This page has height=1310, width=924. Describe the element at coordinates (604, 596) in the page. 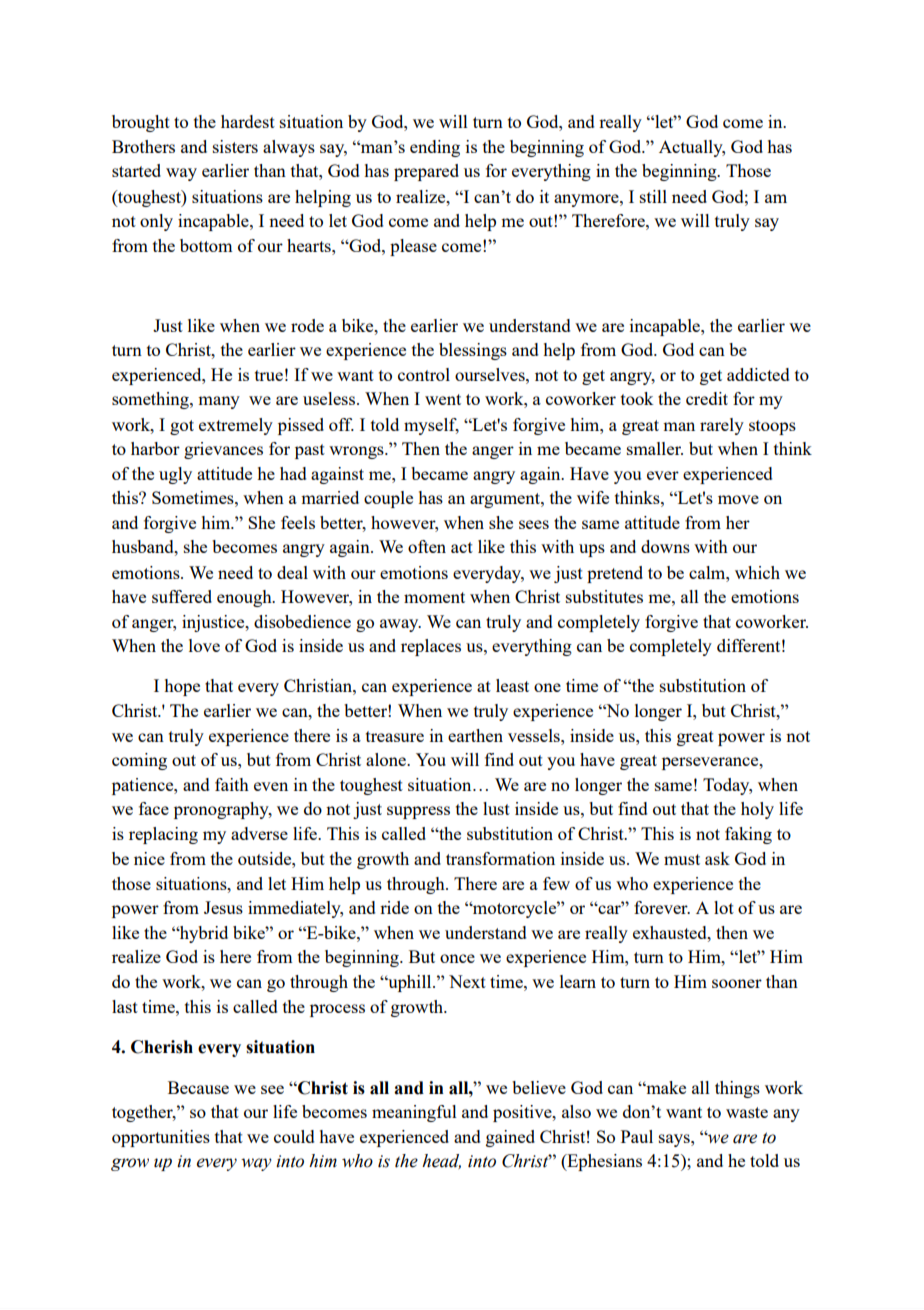

I see `substitutes` at that location.
